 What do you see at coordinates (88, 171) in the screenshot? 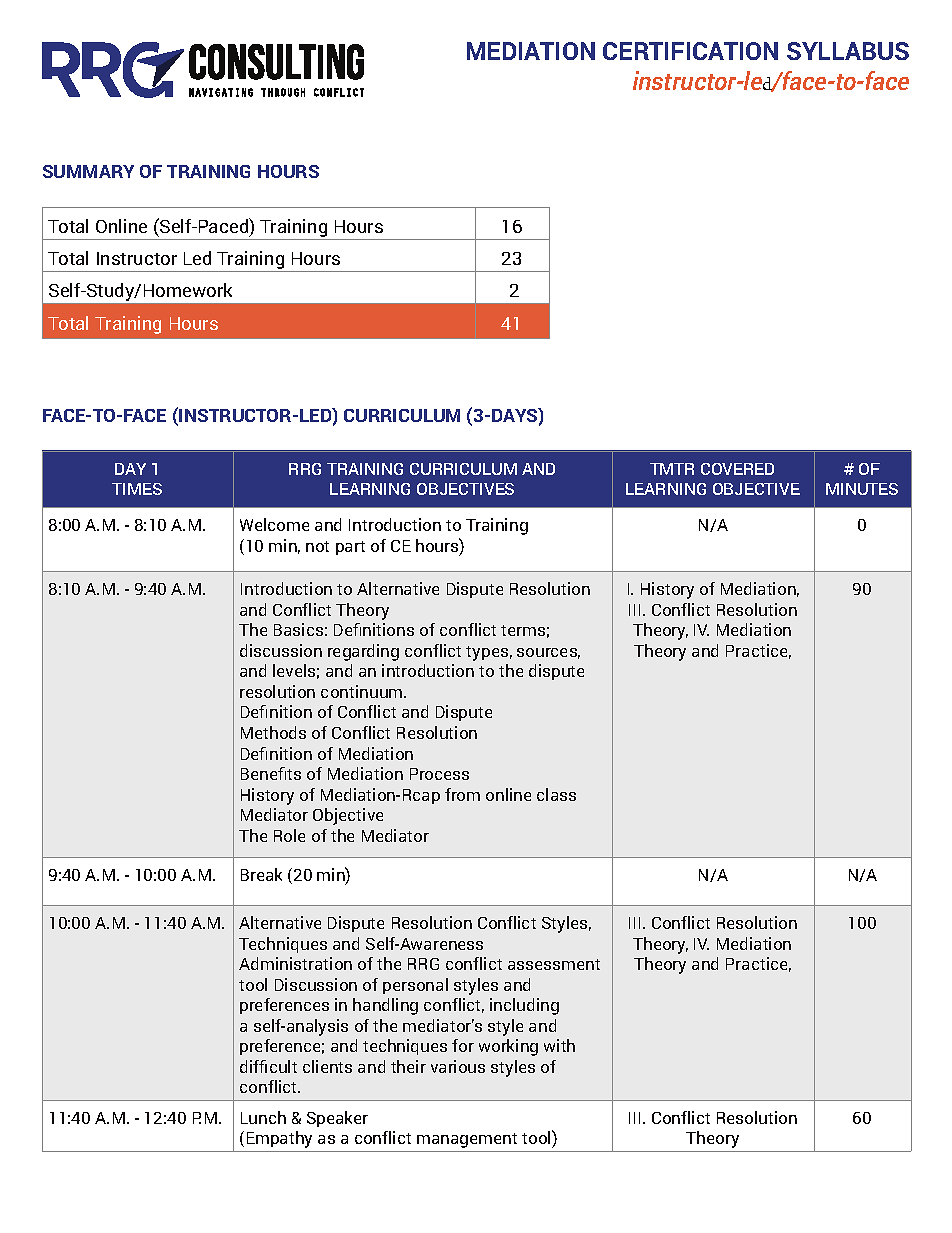
I see `SUMMARY` at bounding box center [88, 171].
